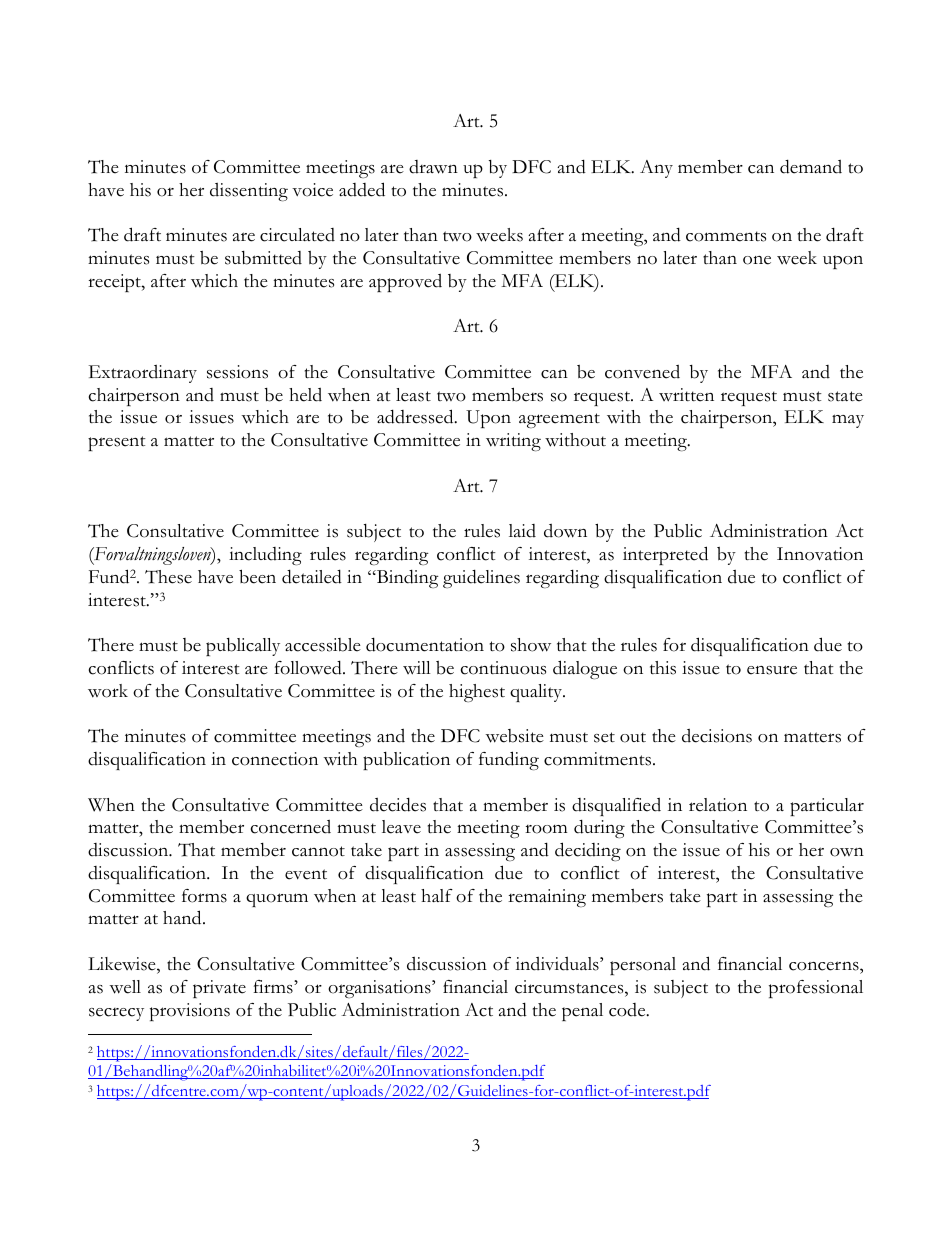  What do you see at coordinates (665, 555) in the page?
I see `interpreted` at bounding box center [665, 555].
